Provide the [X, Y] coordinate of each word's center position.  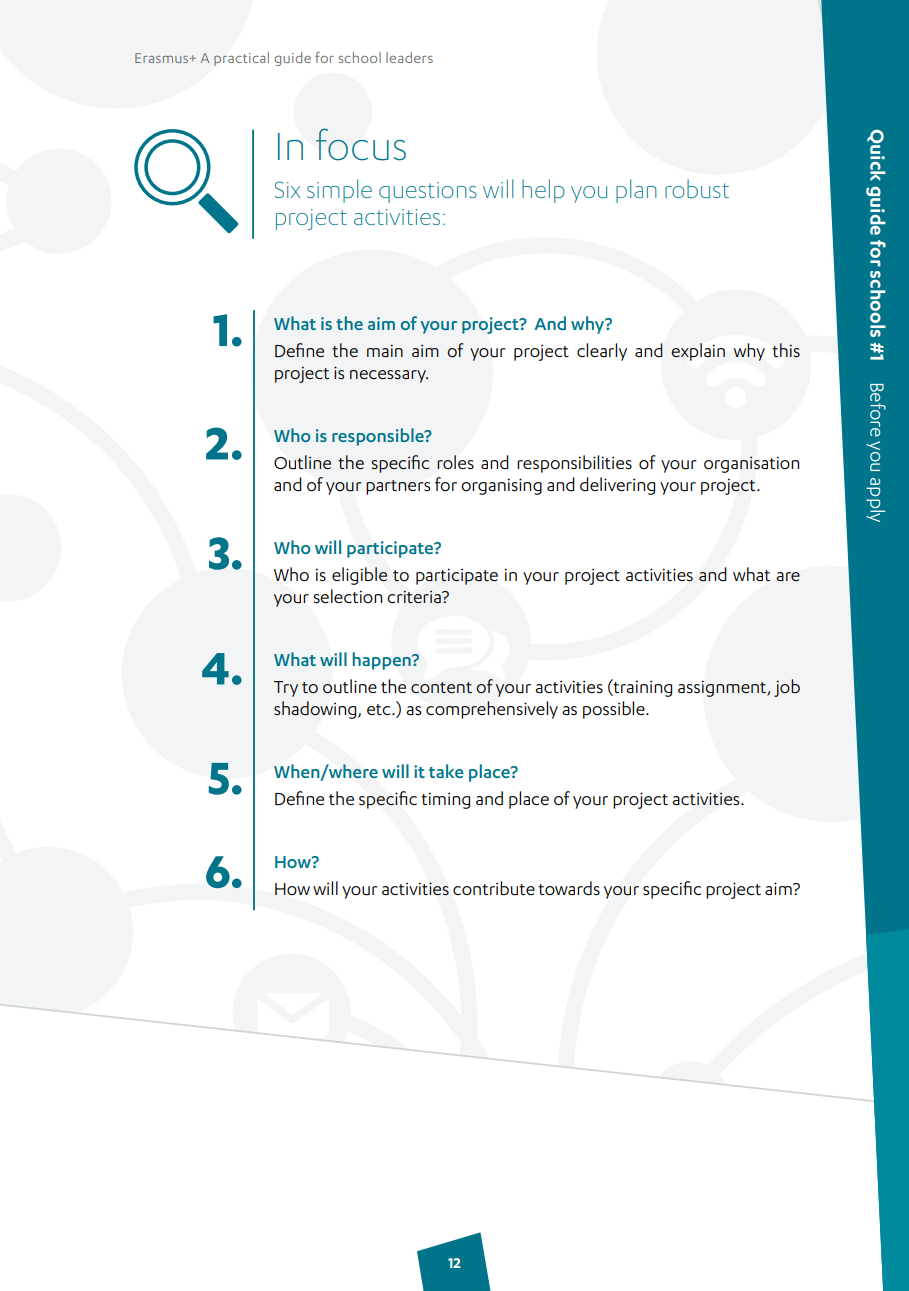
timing [445, 800]
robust [697, 188]
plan [636, 191]
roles [455, 462]
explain [698, 352]
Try [286, 689]
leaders [409, 57]
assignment [723, 689]
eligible [359, 576]
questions [428, 192]
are [788, 576]
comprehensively [492, 710]
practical [241, 59]
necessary [389, 376]
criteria [415, 596]
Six [287, 189]
